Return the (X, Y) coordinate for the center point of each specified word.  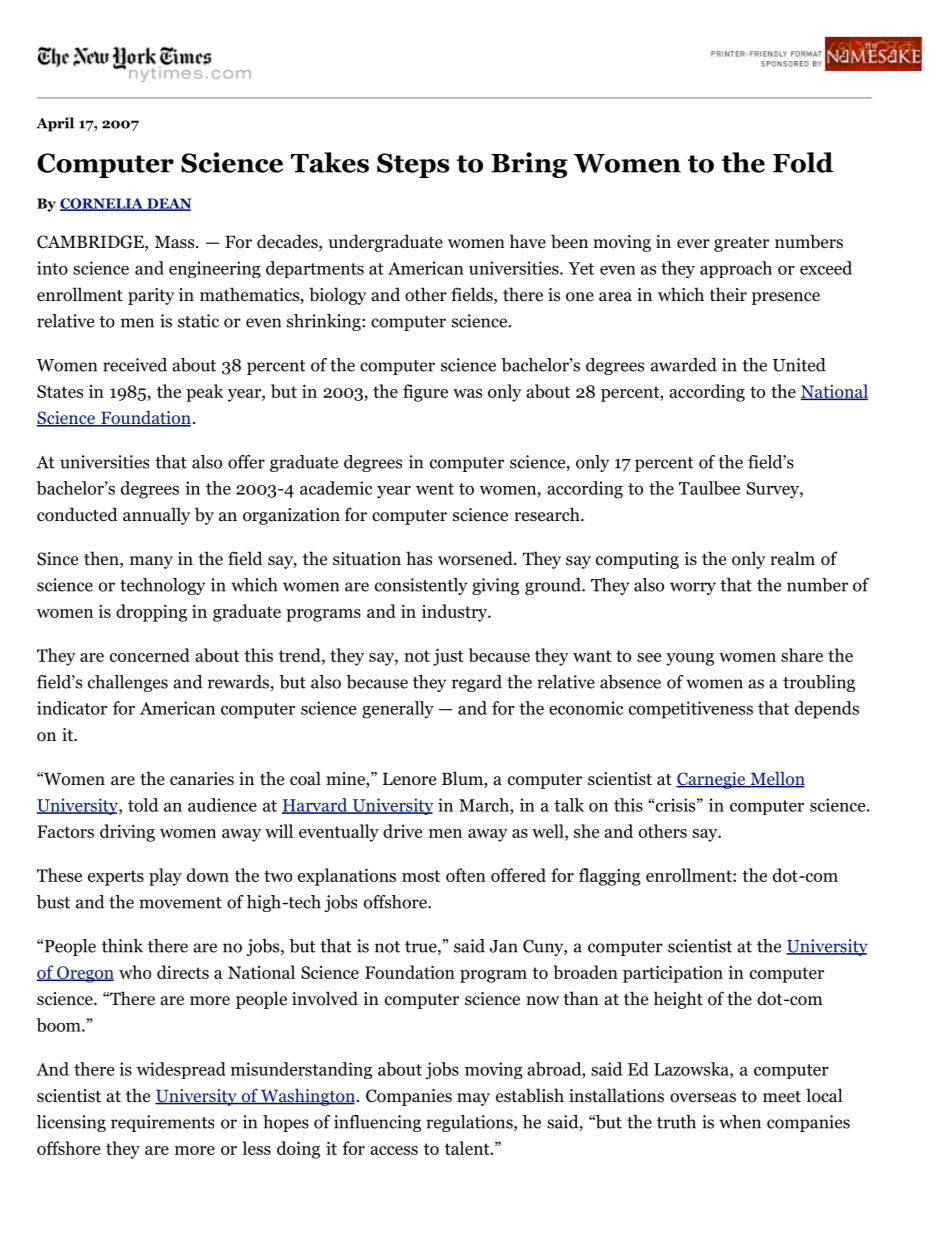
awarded (684, 365)
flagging (610, 877)
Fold (803, 162)
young (690, 659)
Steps (413, 165)
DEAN (168, 204)
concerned (150, 655)
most (421, 876)
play (165, 877)
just (448, 657)
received (135, 365)
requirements (162, 1123)
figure (425, 393)
